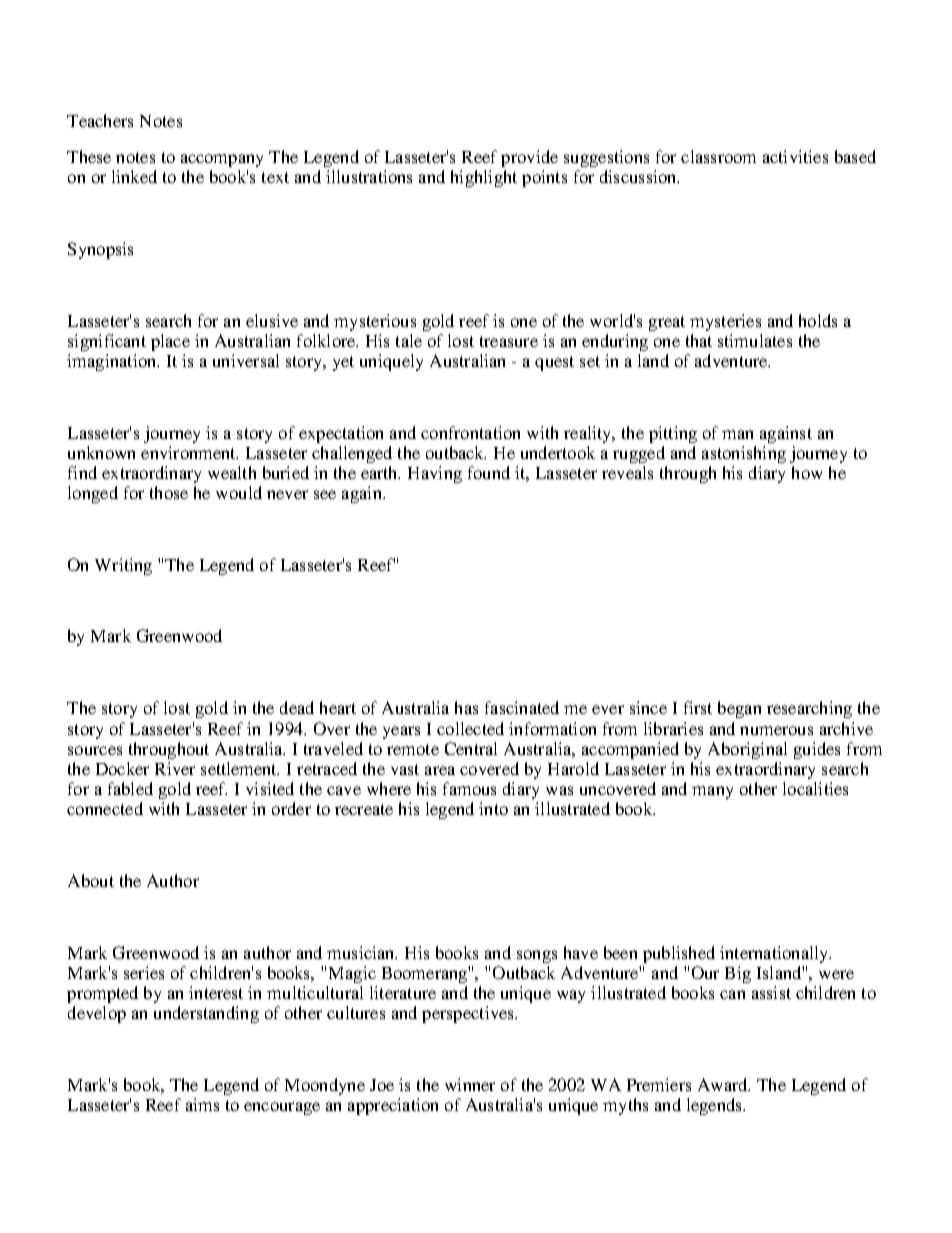  Describe the element at coordinates (202, 1104) in the screenshot. I see `aims` at that location.
